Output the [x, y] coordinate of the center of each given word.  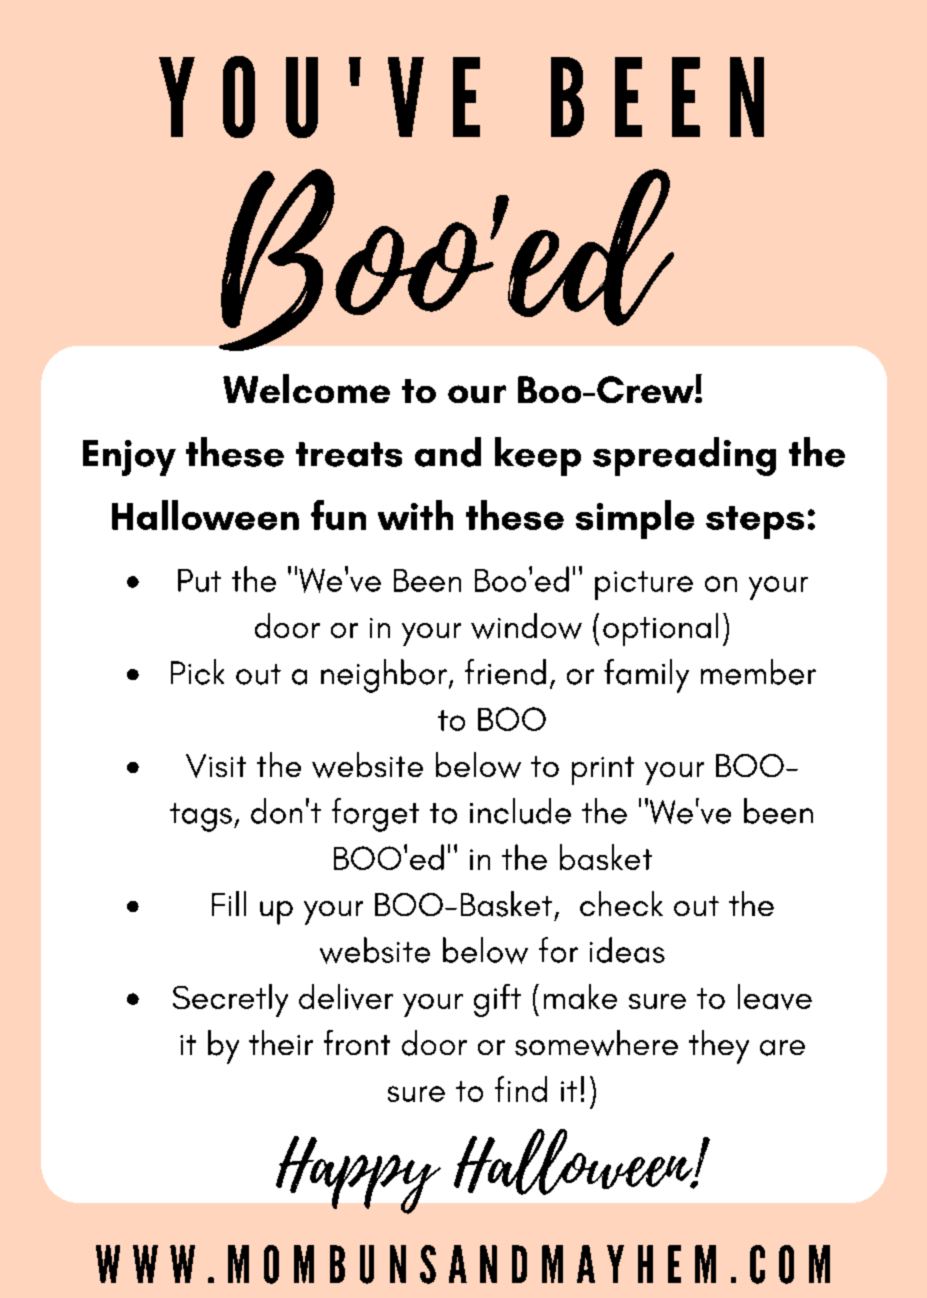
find [521, 1089]
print [603, 770]
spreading [684, 456]
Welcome [306, 388]
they [719, 1047]
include [520, 811]
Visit [216, 766]
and [448, 452]
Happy [358, 1175]
